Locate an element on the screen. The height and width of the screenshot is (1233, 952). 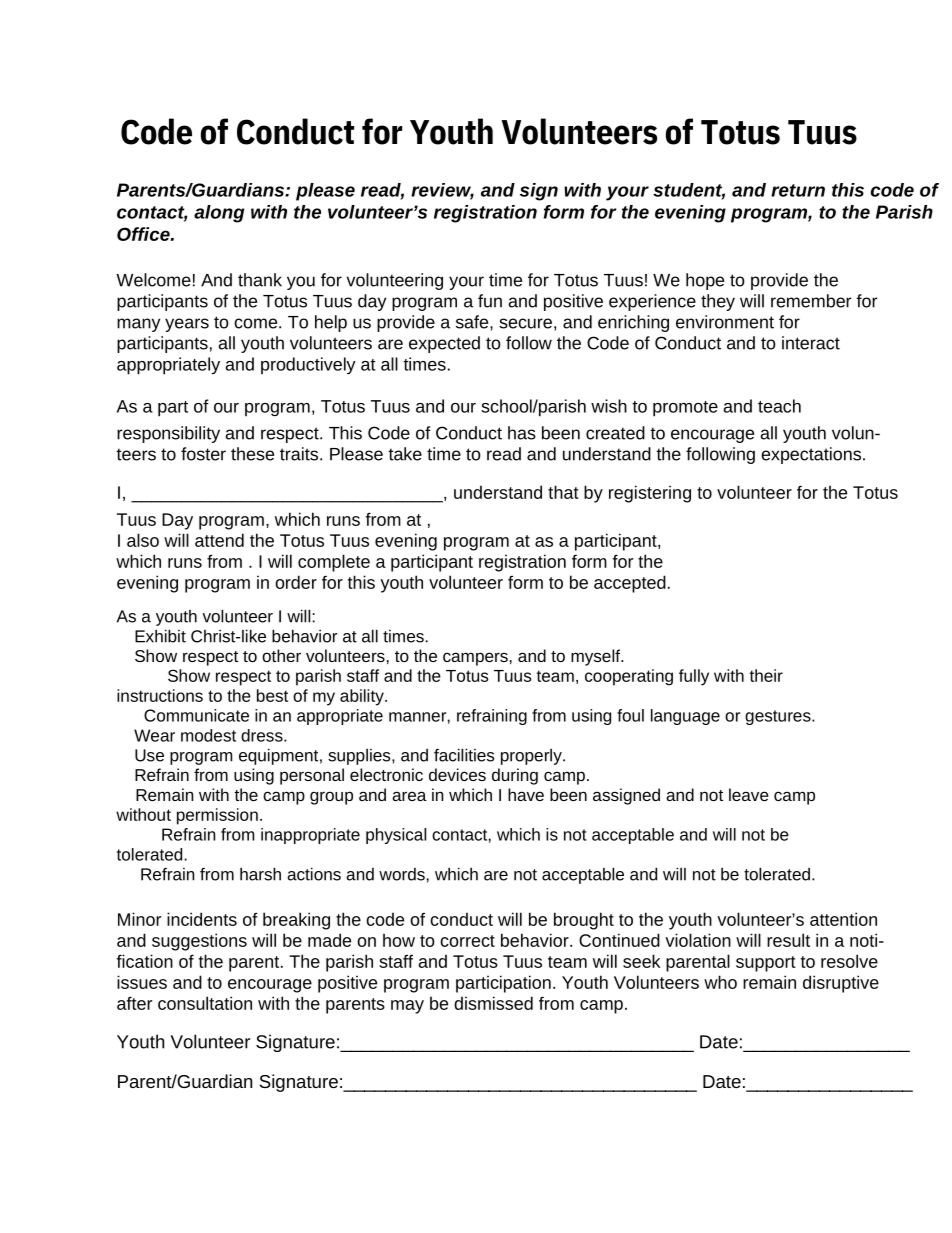
fun is located at coordinates (490, 301).
